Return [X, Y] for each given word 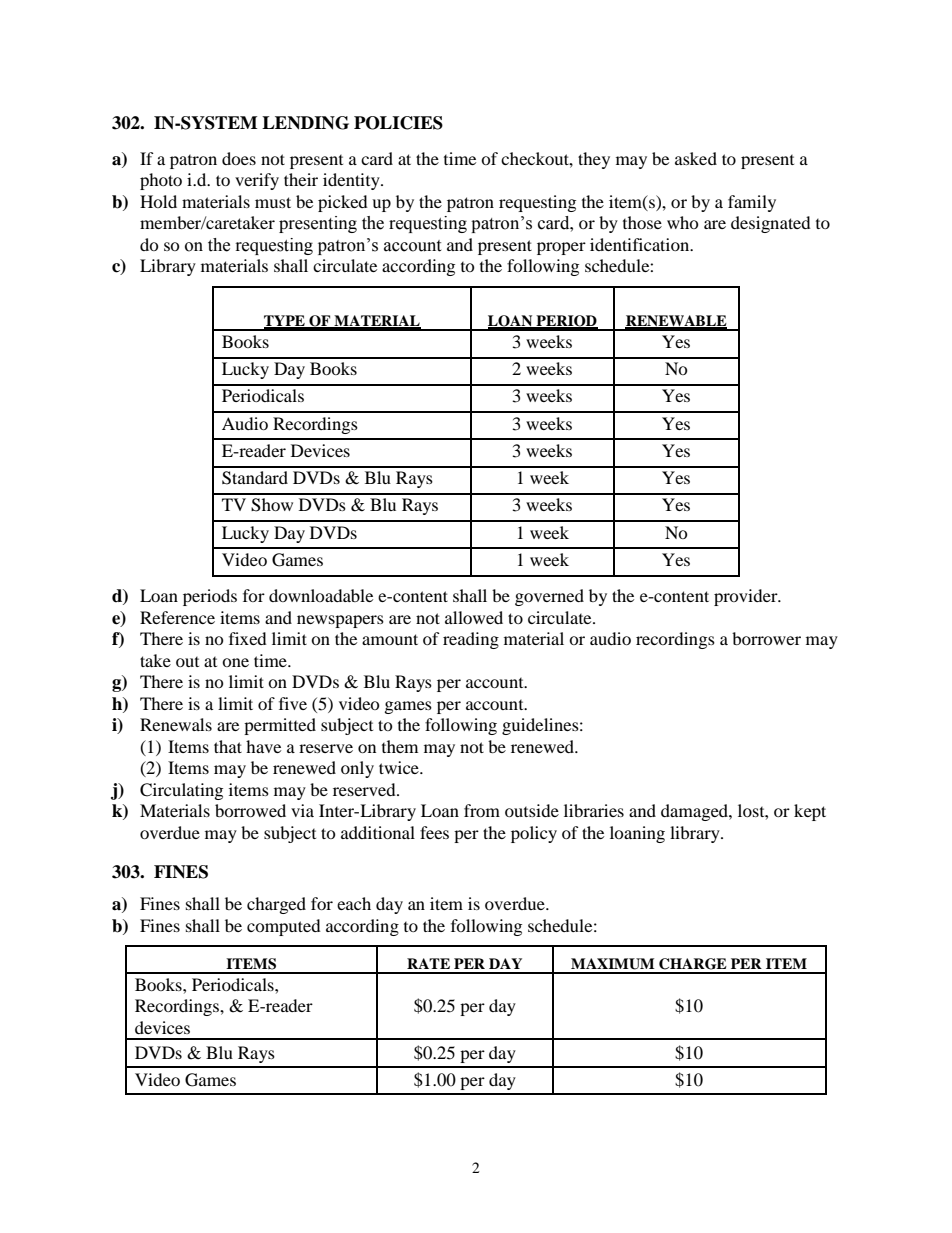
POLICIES [398, 123]
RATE [428, 963]
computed [284, 927]
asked [696, 158]
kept [810, 812]
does [239, 158]
